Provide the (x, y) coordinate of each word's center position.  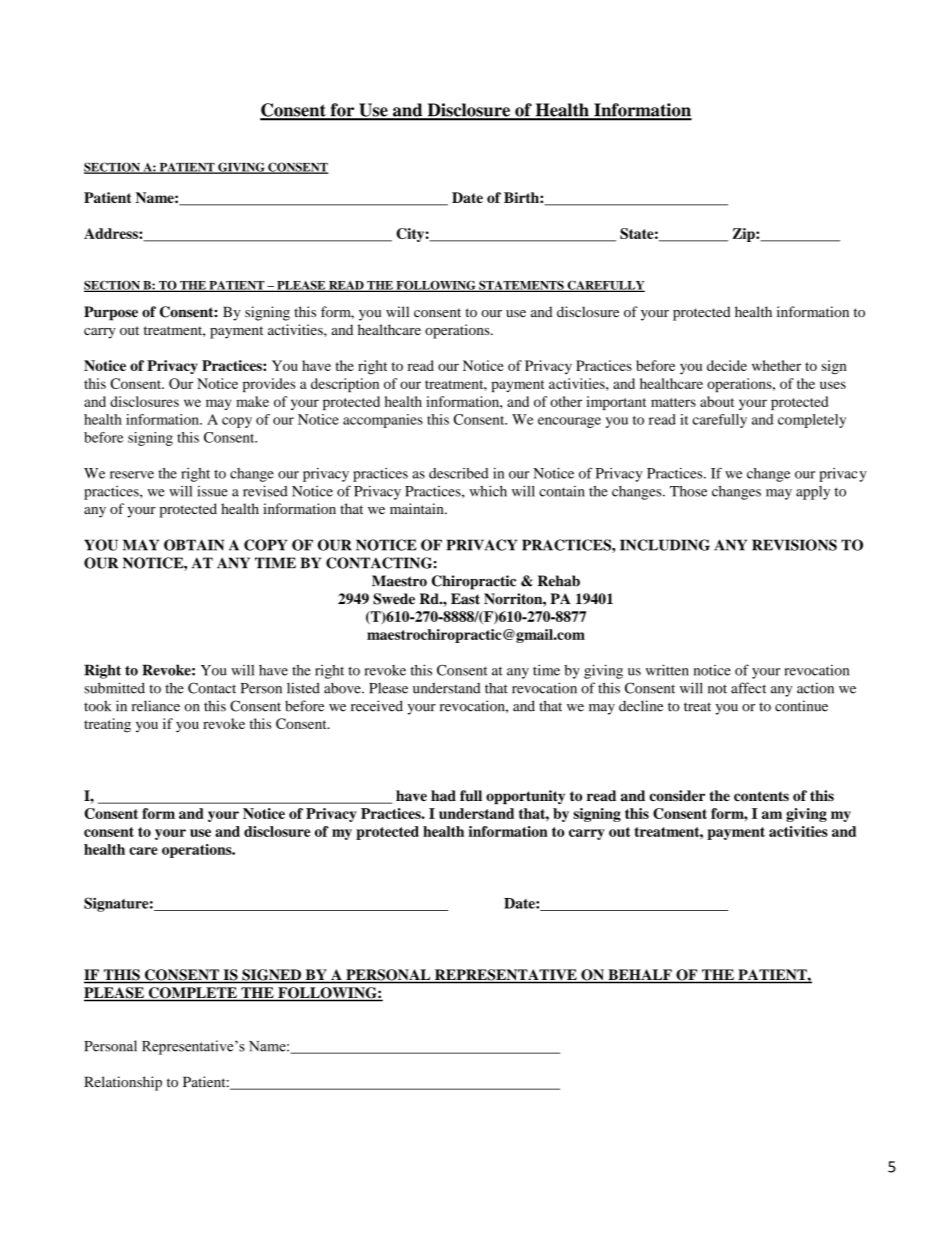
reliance (156, 706)
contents (761, 796)
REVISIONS (794, 545)
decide (727, 365)
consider (677, 795)
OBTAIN (194, 545)
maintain (418, 508)
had (443, 796)
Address (112, 233)
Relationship (123, 1083)
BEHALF (640, 974)
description (345, 385)
